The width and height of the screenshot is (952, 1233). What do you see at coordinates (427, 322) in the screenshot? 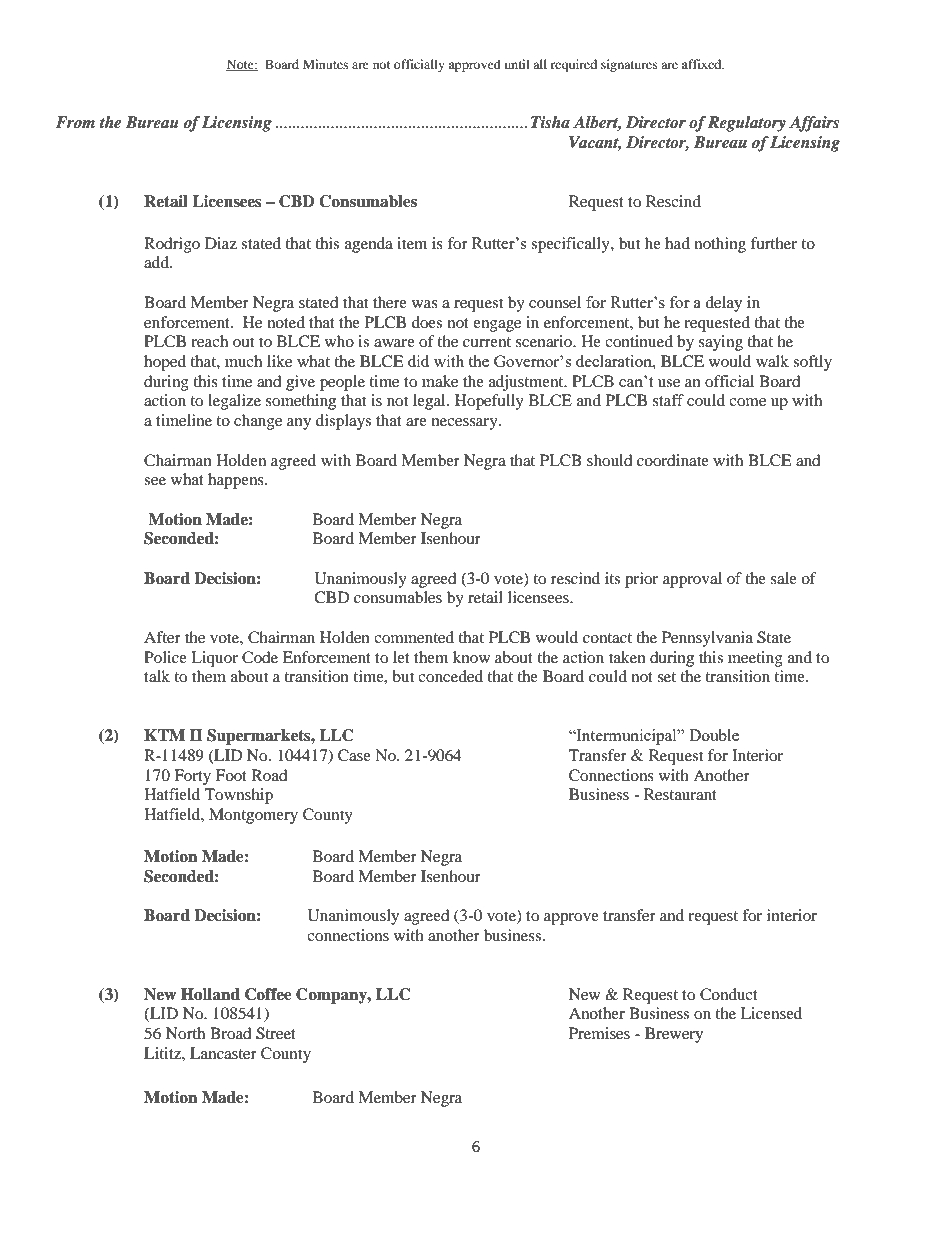
I see `does` at bounding box center [427, 322].
